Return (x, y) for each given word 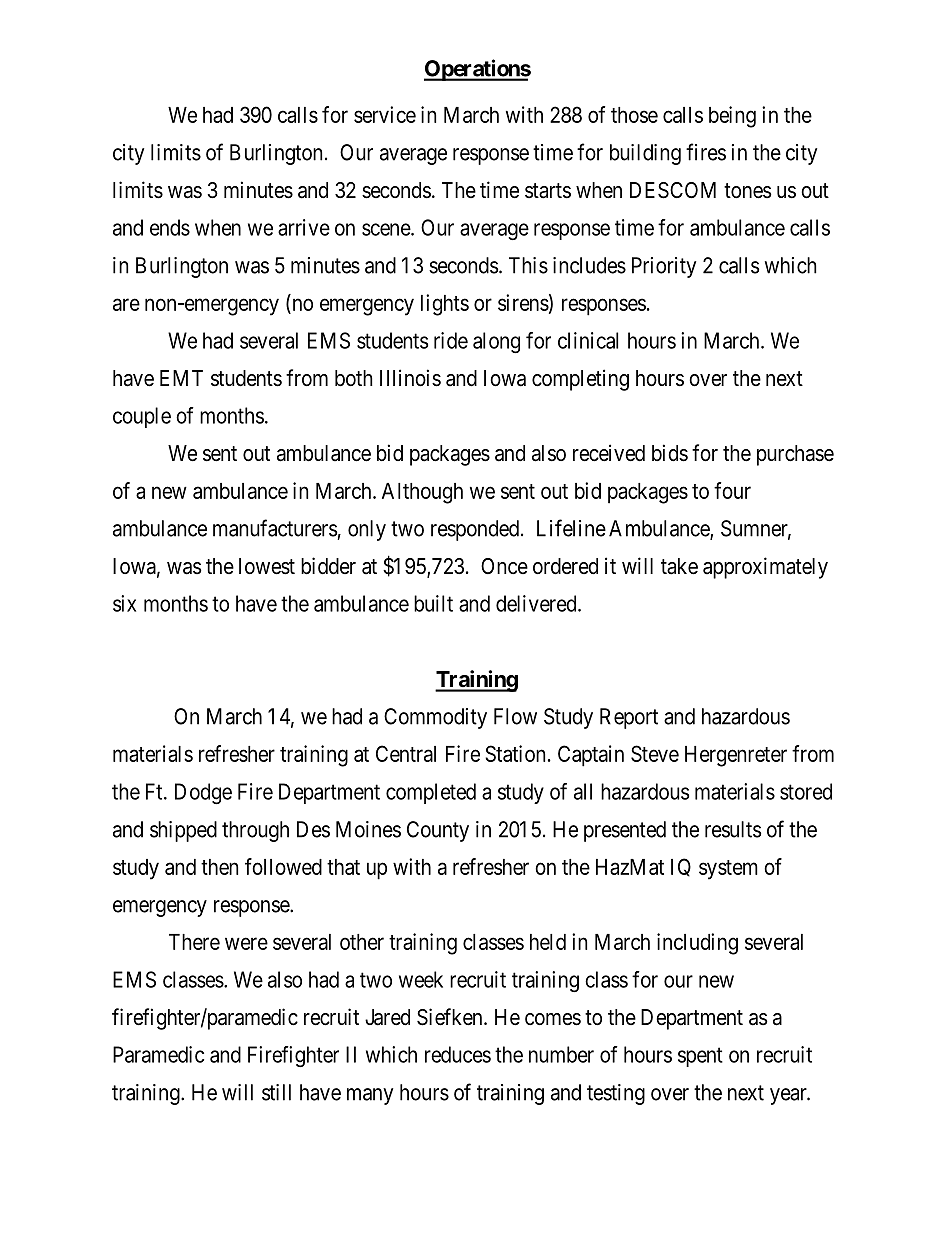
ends (170, 227)
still (276, 1092)
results (733, 829)
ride (451, 340)
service (385, 114)
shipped (183, 831)
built (433, 603)
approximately (765, 568)
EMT (181, 378)
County (438, 831)
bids (670, 453)
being (732, 117)
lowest (267, 566)
